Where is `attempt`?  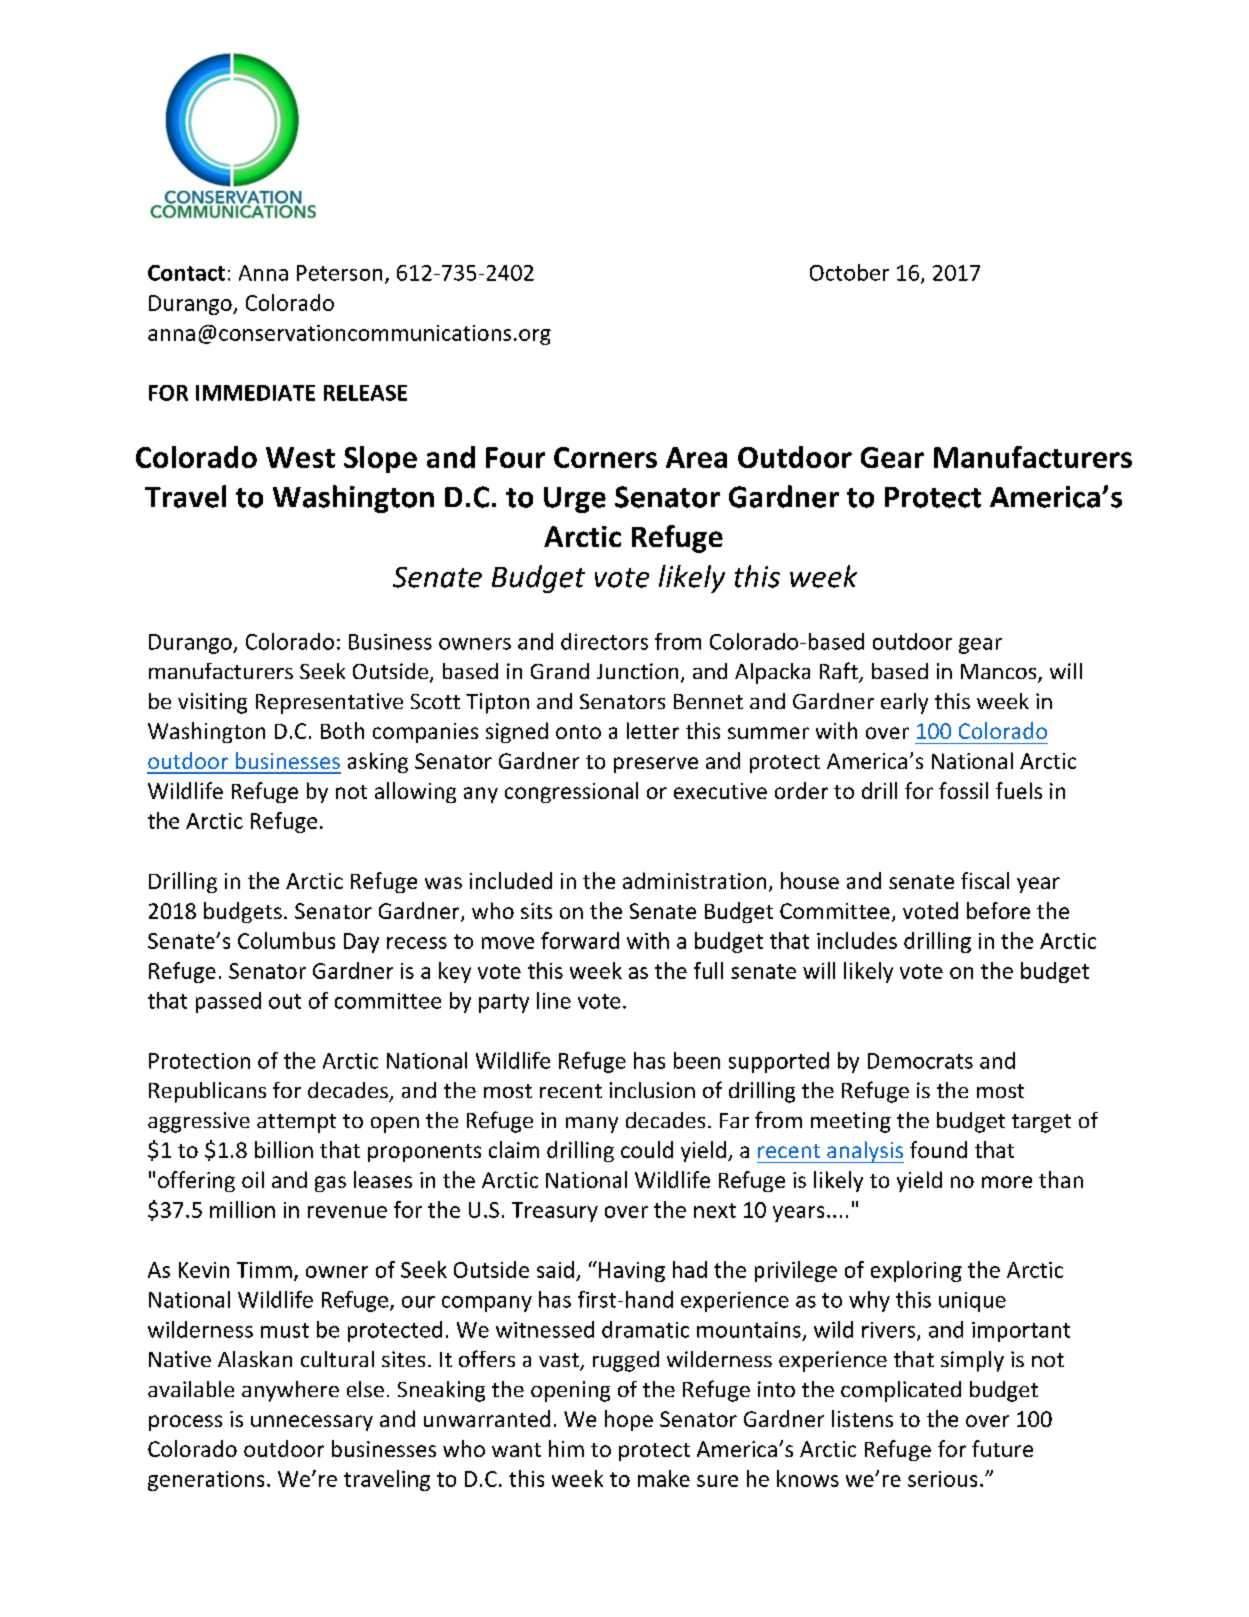
attempt is located at coordinates (296, 1123).
